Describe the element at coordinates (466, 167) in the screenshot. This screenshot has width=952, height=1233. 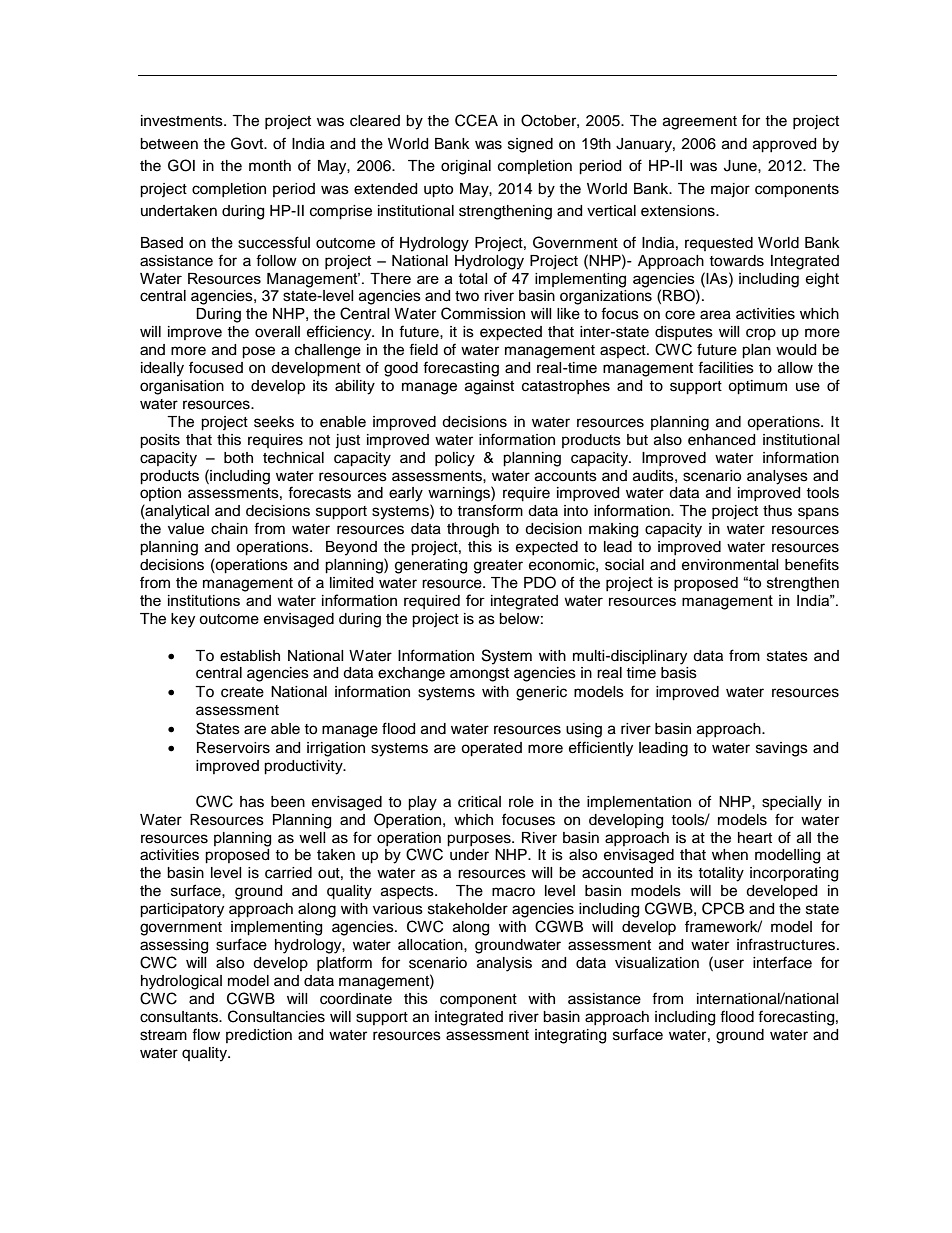
I see `original` at that location.
